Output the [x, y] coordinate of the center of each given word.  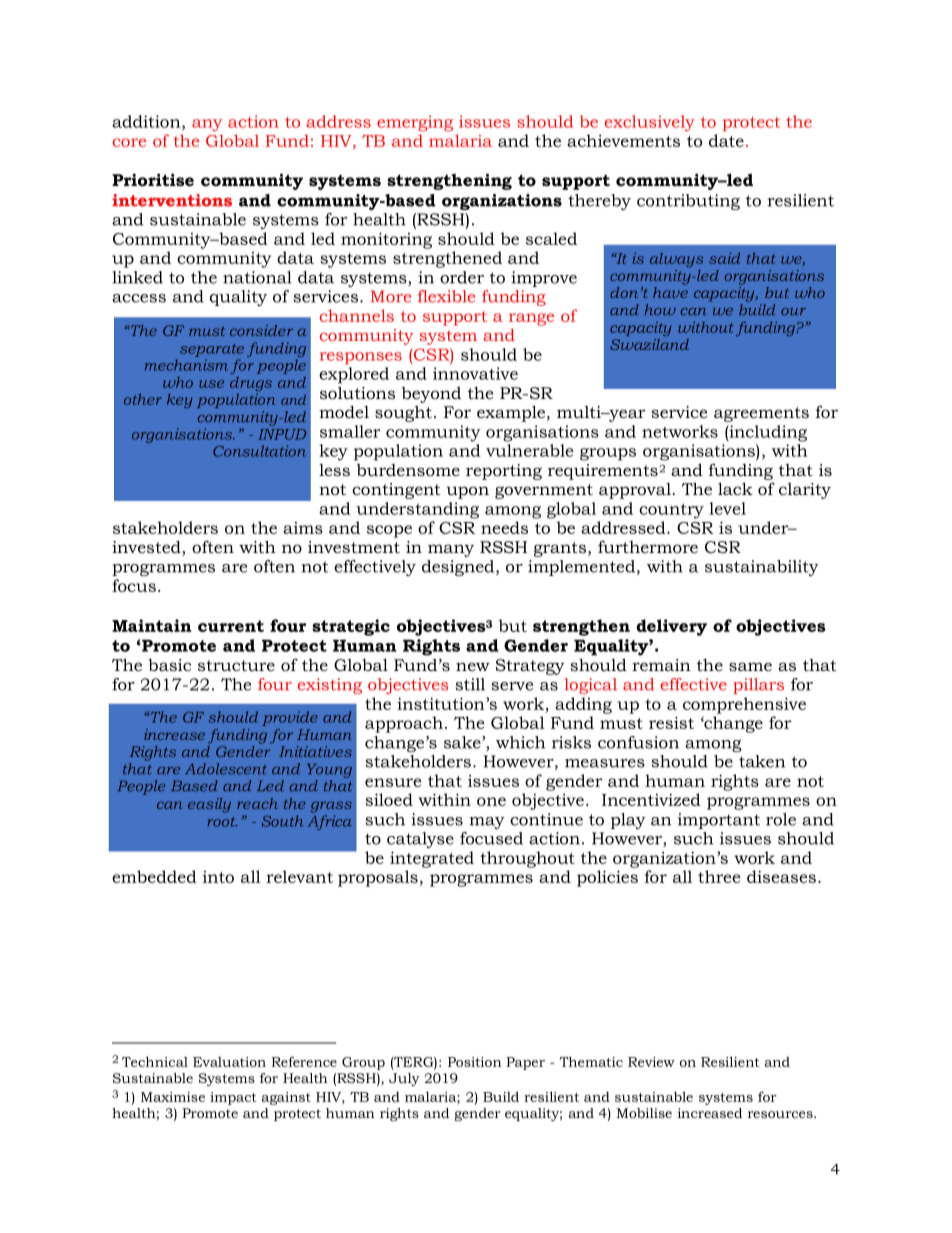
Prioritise [153, 180]
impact [233, 1098]
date [726, 140]
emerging [415, 123]
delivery [671, 627]
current [231, 626]
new [473, 666]
